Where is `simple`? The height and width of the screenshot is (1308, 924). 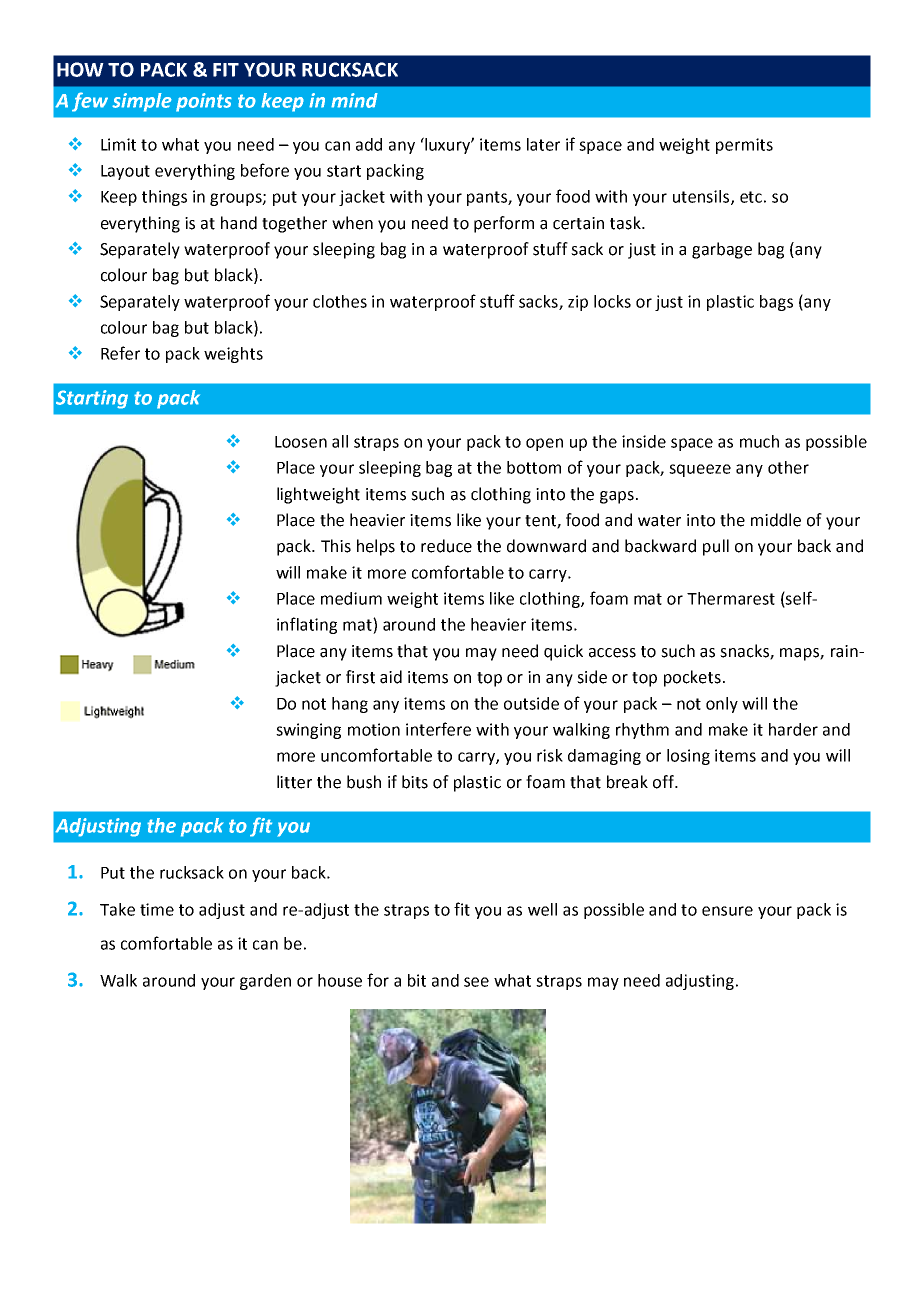
simple is located at coordinates (142, 102).
